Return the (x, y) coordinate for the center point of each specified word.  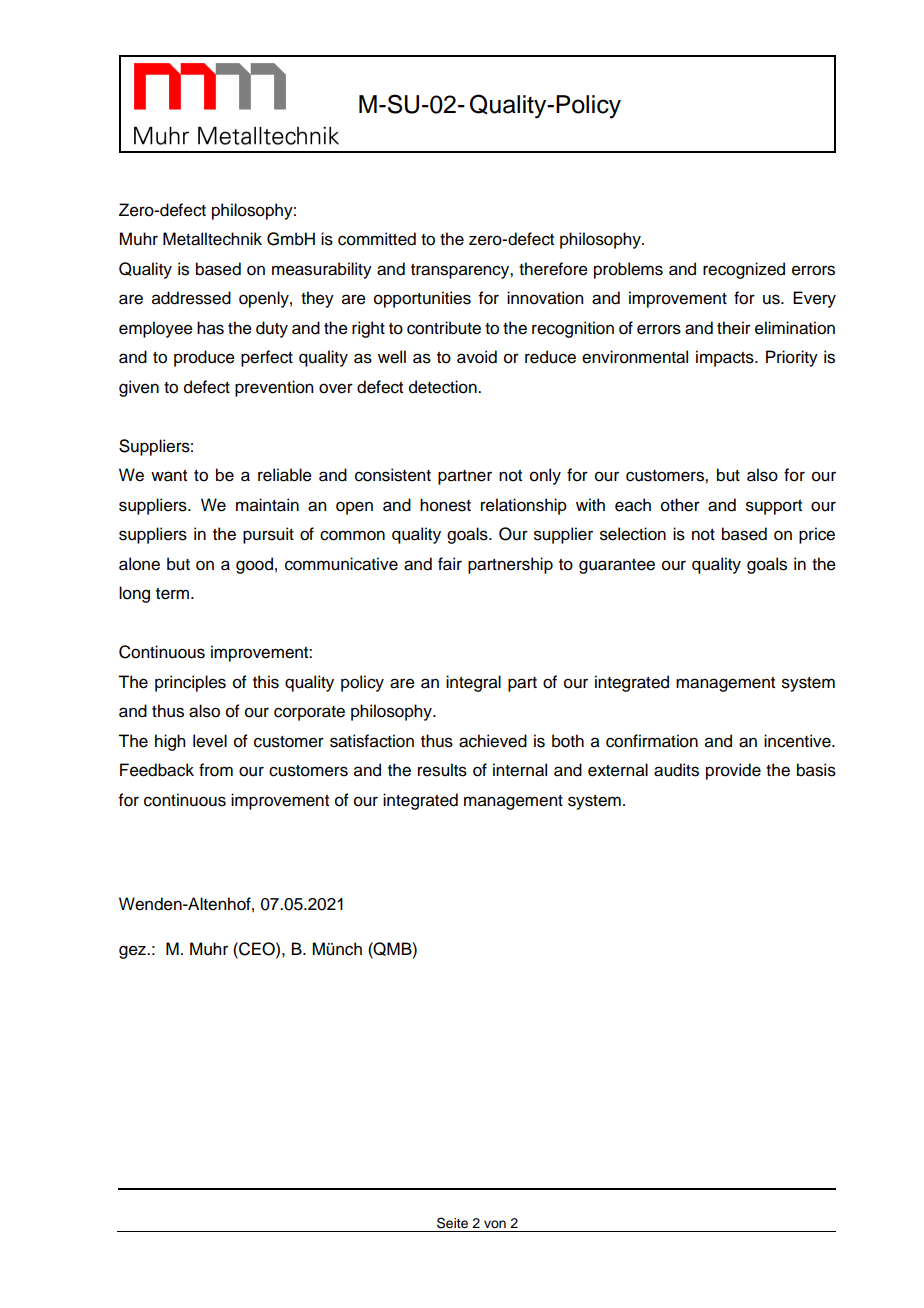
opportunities (422, 299)
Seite (452, 1223)
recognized (744, 270)
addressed (191, 298)
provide (733, 771)
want (169, 476)
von (495, 1224)
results (442, 770)
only (545, 476)
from (216, 770)
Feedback (157, 770)
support (774, 507)
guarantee (617, 566)
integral (473, 683)
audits (676, 770)
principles (190, 683)
